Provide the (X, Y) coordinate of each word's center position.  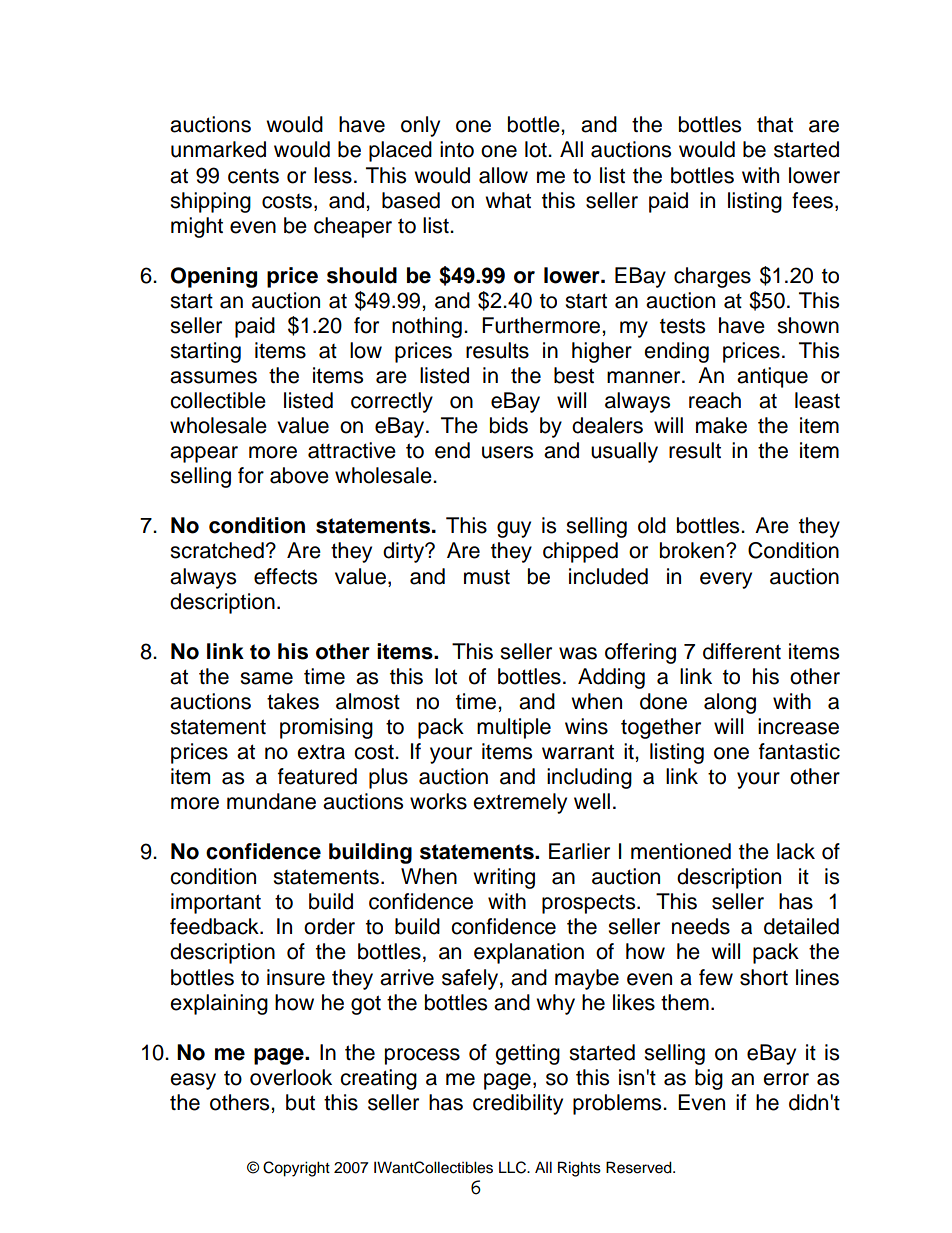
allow (503, 175)
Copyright (296, 1169)
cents (253, 176)
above (299, 475)
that (775, 124)
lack (796, 851)
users (507, 452)
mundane (271, 801)
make (721, 425)
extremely (520, 803)
